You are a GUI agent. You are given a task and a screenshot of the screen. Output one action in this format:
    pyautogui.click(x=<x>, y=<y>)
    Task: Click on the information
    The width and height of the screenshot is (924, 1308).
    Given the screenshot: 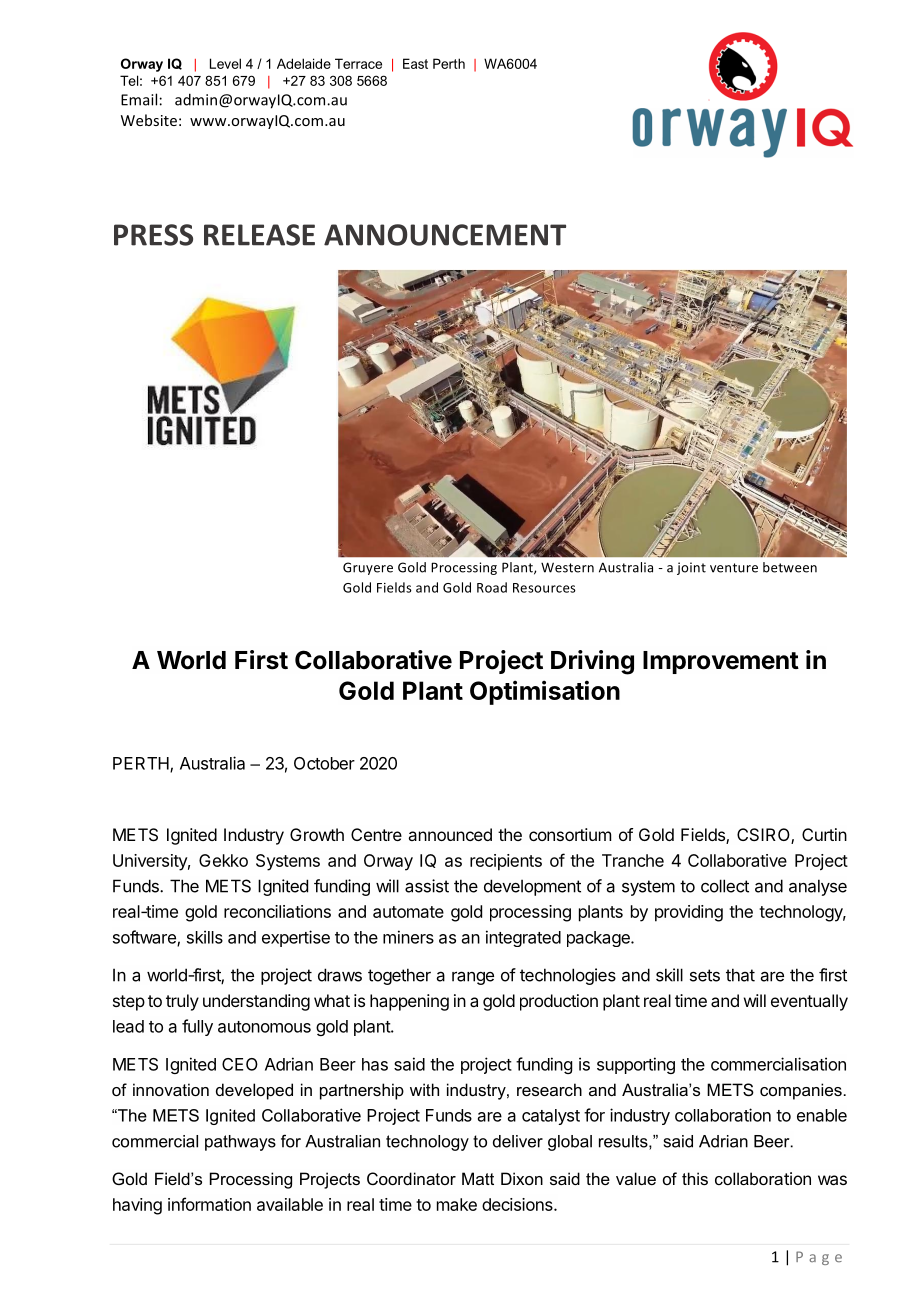 What is the action you would take?
    pyautogui.click(x=209, y=1204)
